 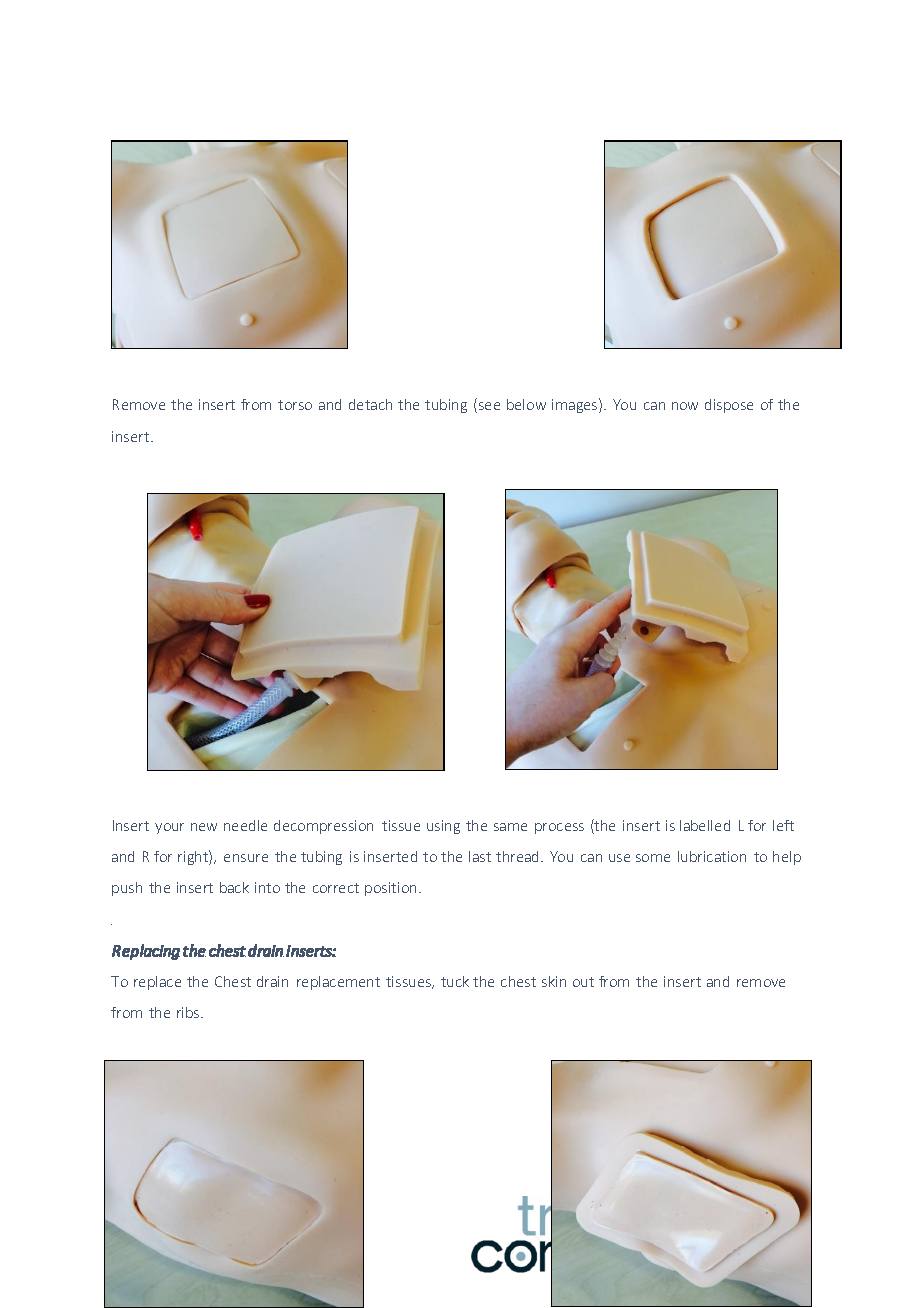 I want to click on ribs, so click(x=189, y=1012).
